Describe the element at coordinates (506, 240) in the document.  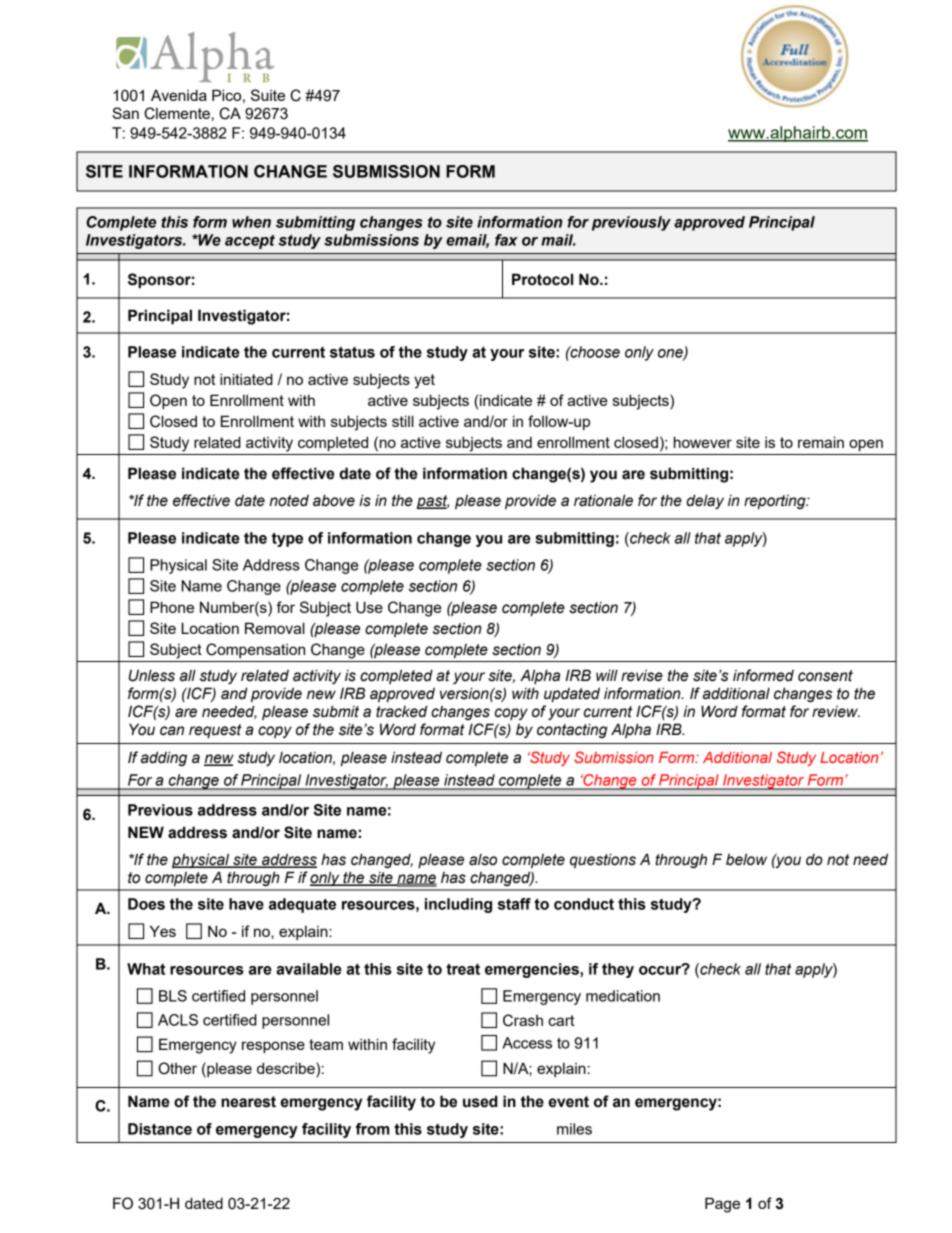
I see `fax` at that location.
